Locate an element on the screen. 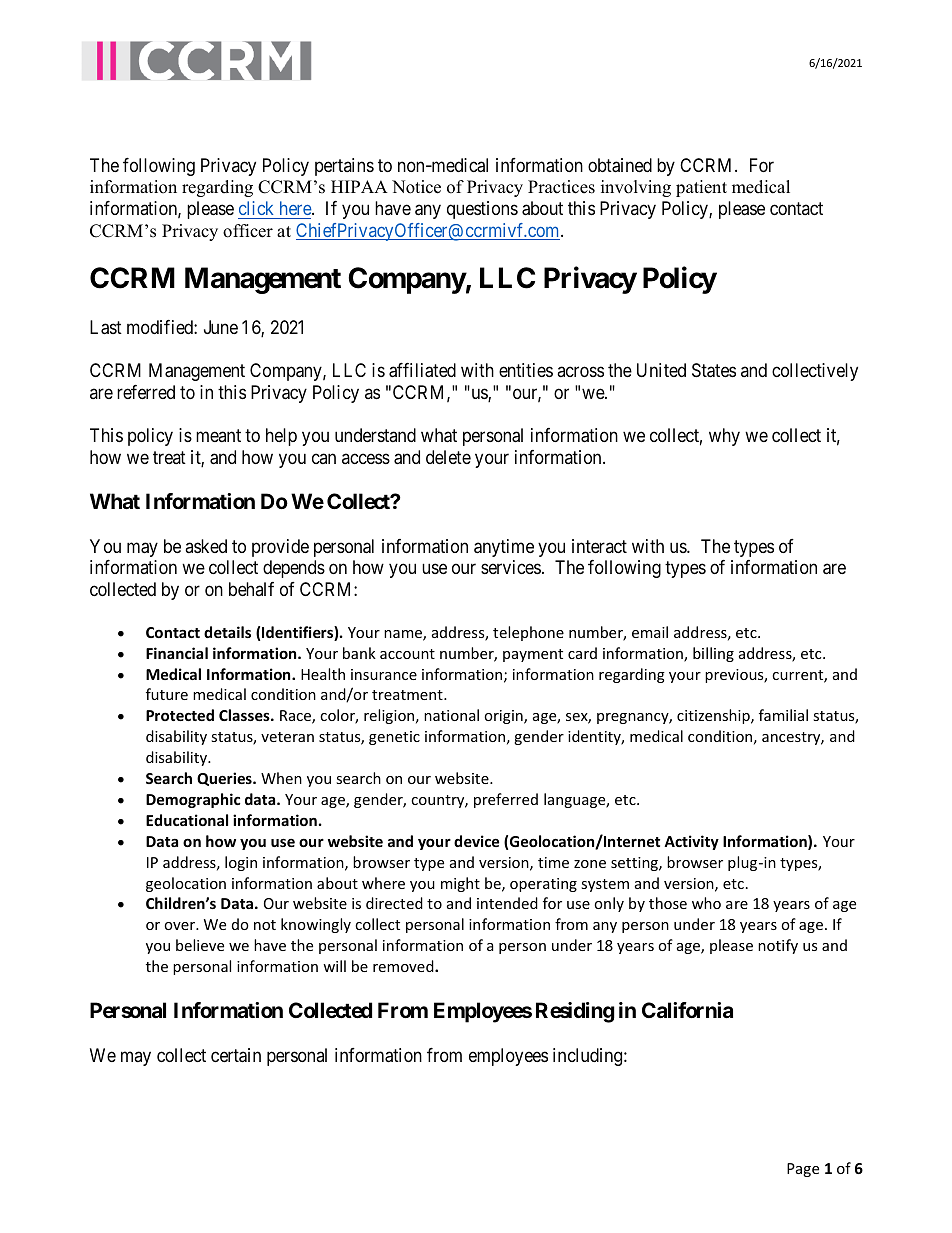 The width and height of the screenshot is (952, 1233). removed is located at coordinates (404, 966).
